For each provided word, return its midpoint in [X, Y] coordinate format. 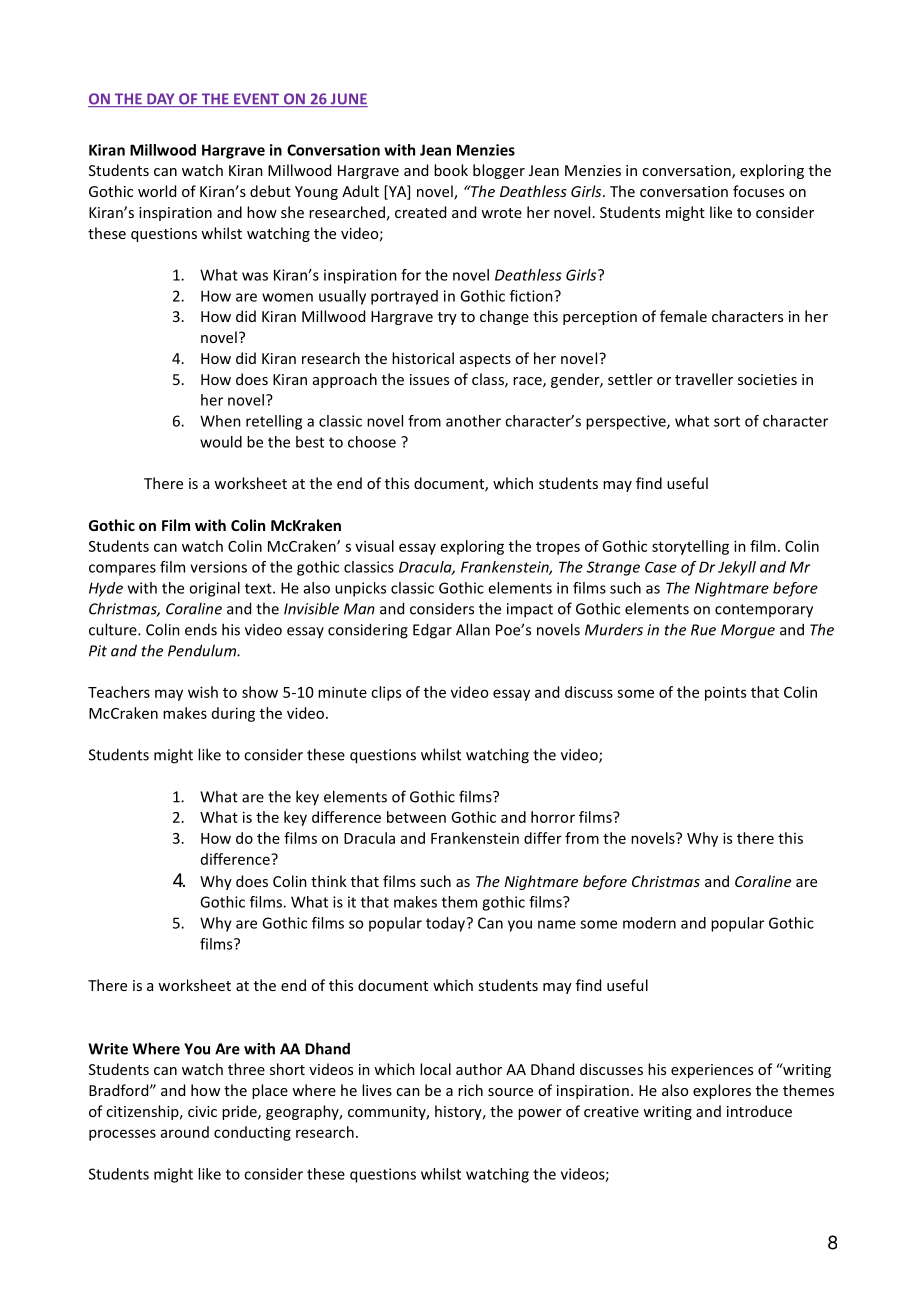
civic [202, 1111]
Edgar [432, 631]
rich [470, 1090]
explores [722, 1091]
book [451, 170]
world [157, 191]
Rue [703, 630]
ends [201, 629]
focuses [758, 191]
